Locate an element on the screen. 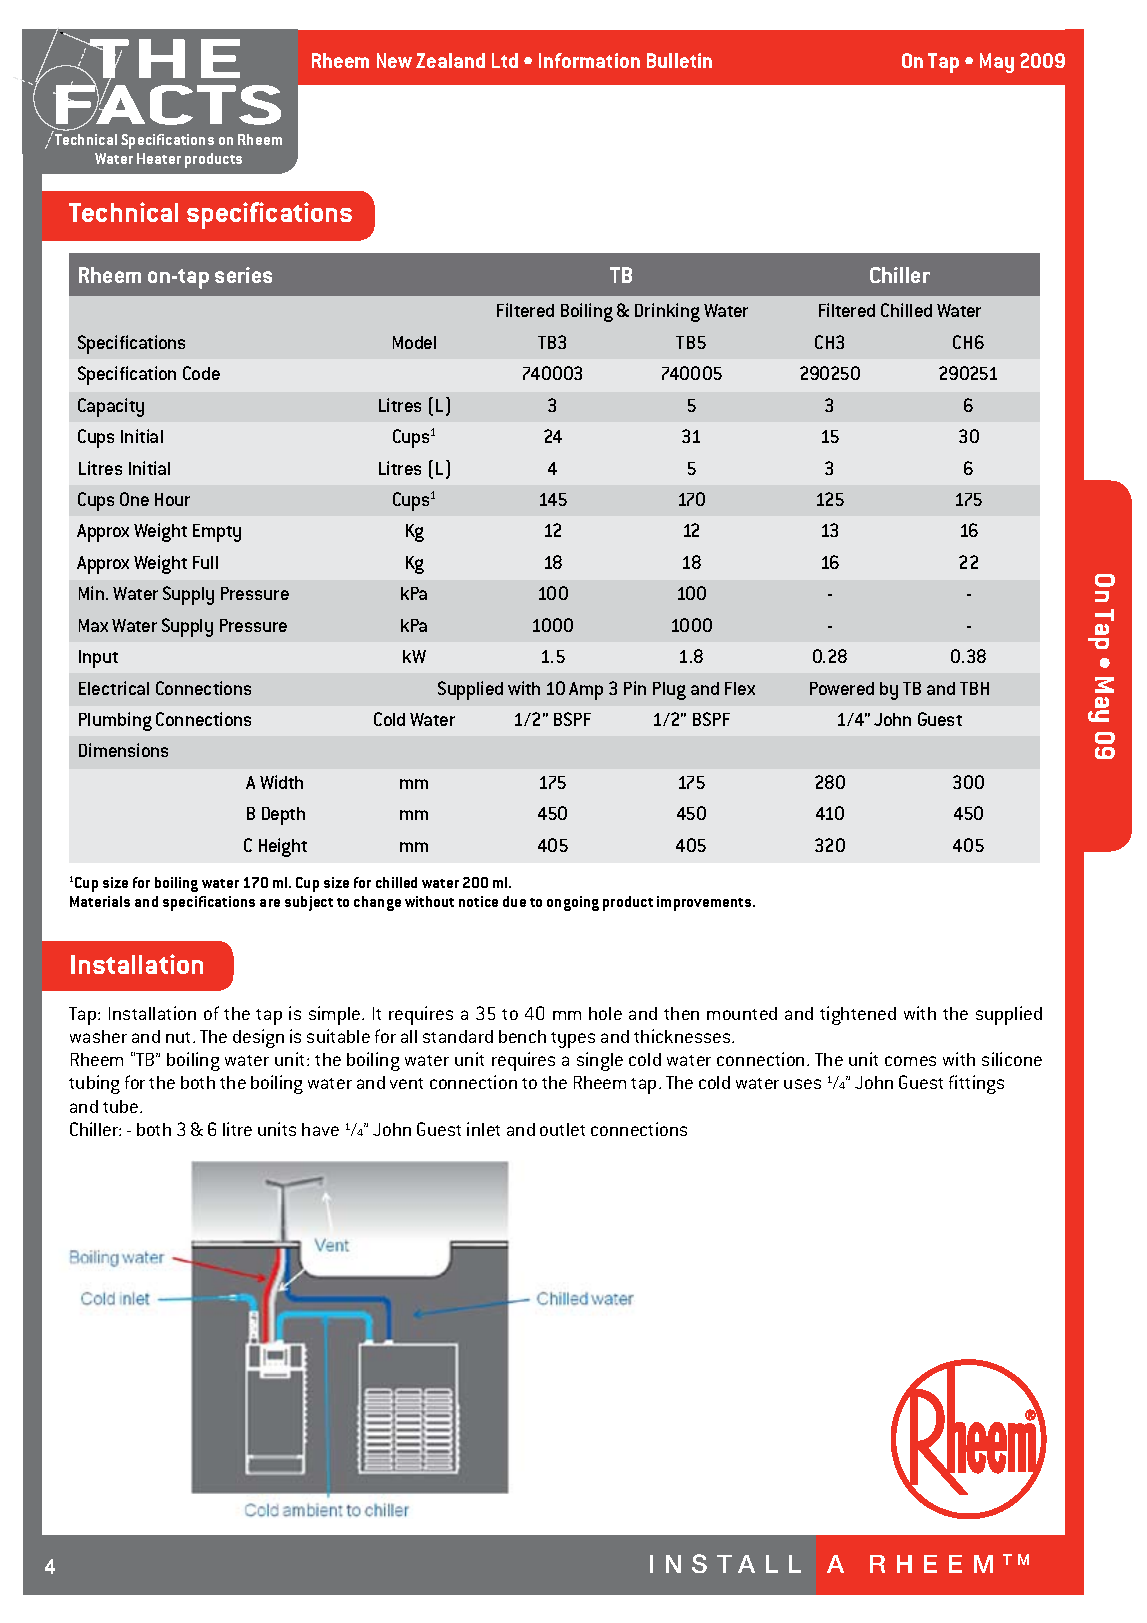 The width and height of the screenshot is (1147, 1623). Information is located at coordinates (589, 60).
